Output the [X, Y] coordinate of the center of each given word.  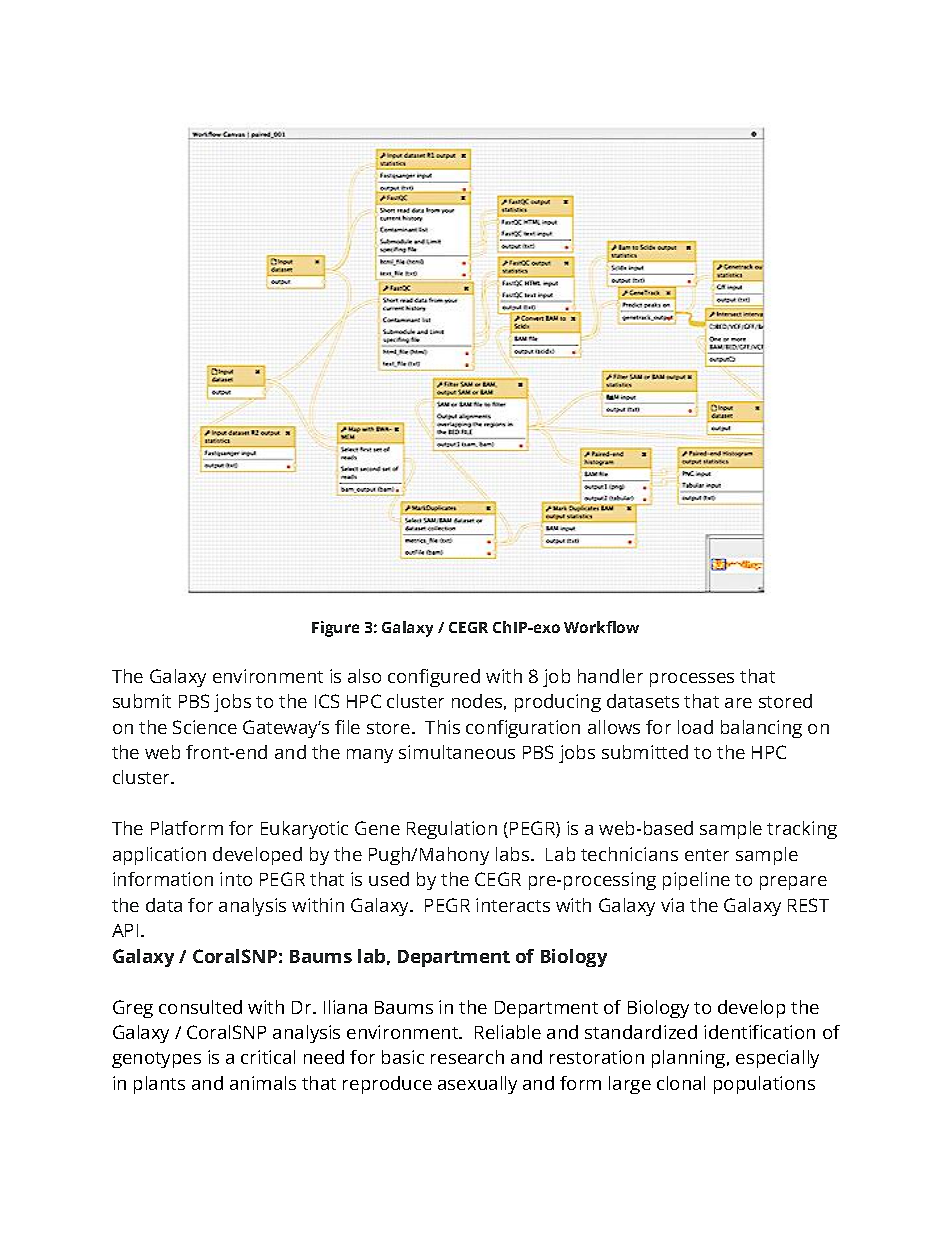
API [125, 930]
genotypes [156, 1060]
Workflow [601, 627]
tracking [802, 830]
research [467, 1057]
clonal [681, 1083]
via [672, 905]
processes [692, 680]
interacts [513, 905]
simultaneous [457, 752]
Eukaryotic [304, 830]
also [364, 676]
